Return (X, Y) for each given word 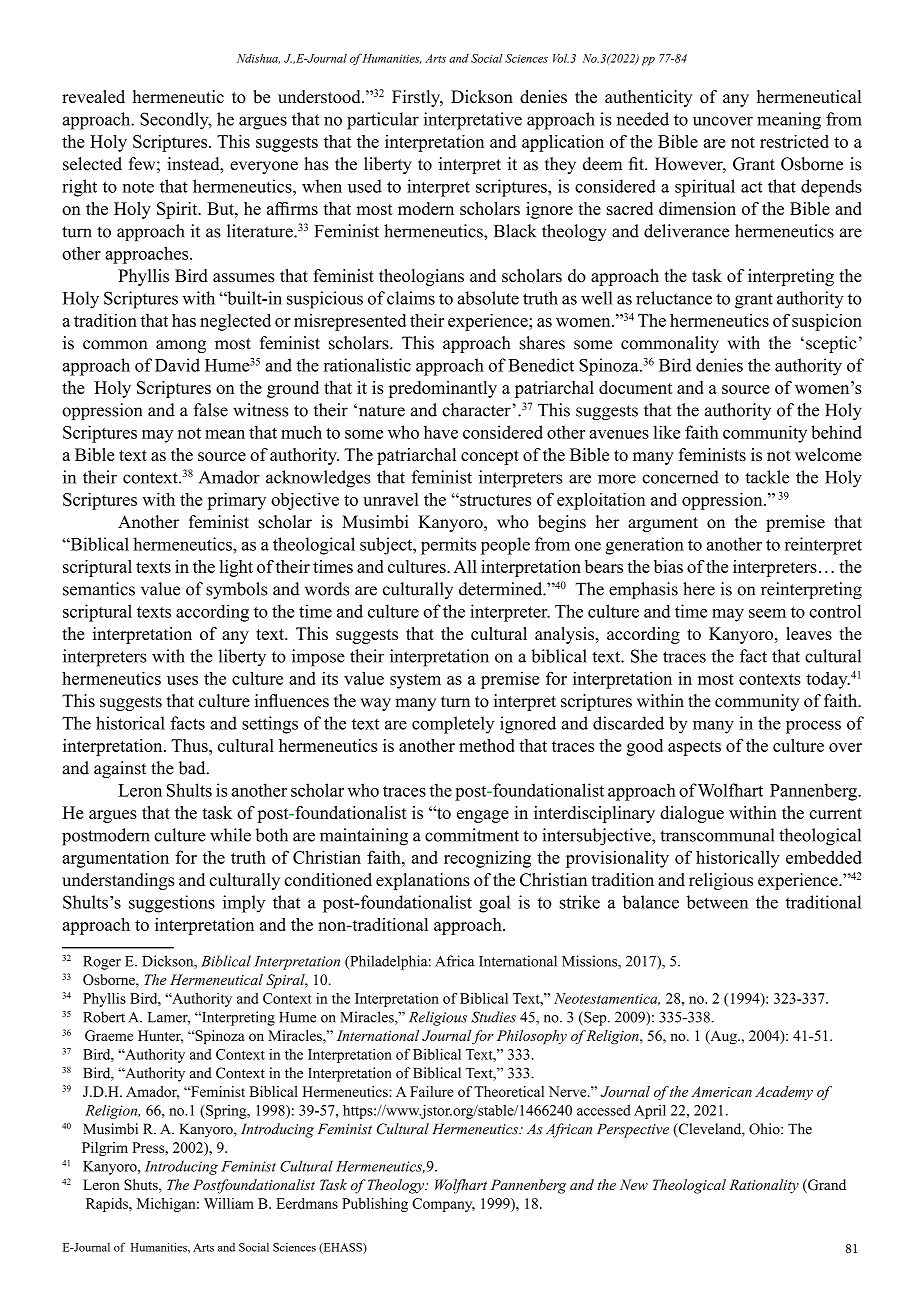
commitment (472, 835)
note (138, 187)
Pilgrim (105, 1149)
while (230, 835)
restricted (794, 141)
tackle (767, 477)
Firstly (417, 98)
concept (490, 457)
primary (236, 501)
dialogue (692, 814)
